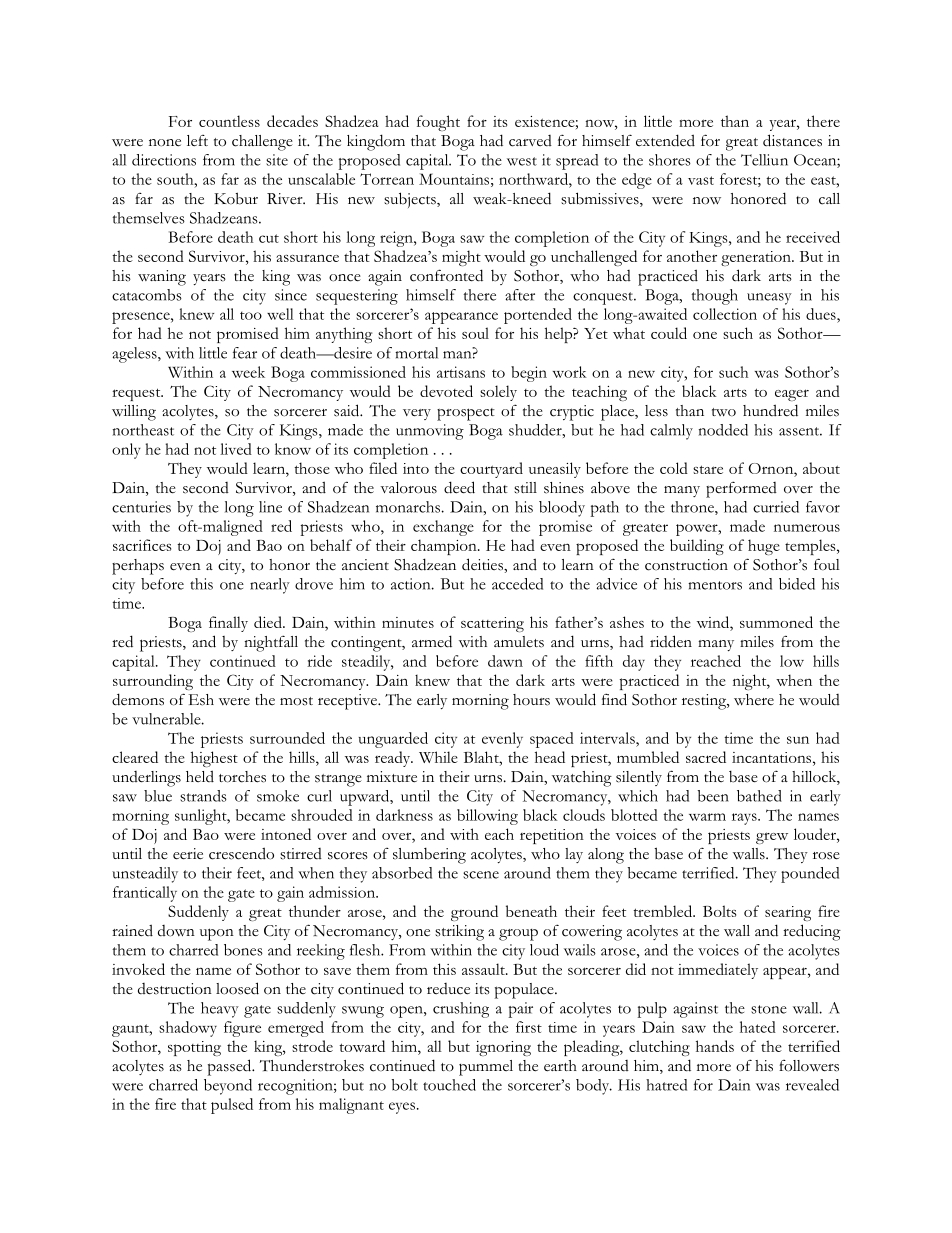 The height and width of the screenshot is (1233, 952). Describe the element at coordinates (715, 1046) in the screenshot. I see `hands` at that location.
